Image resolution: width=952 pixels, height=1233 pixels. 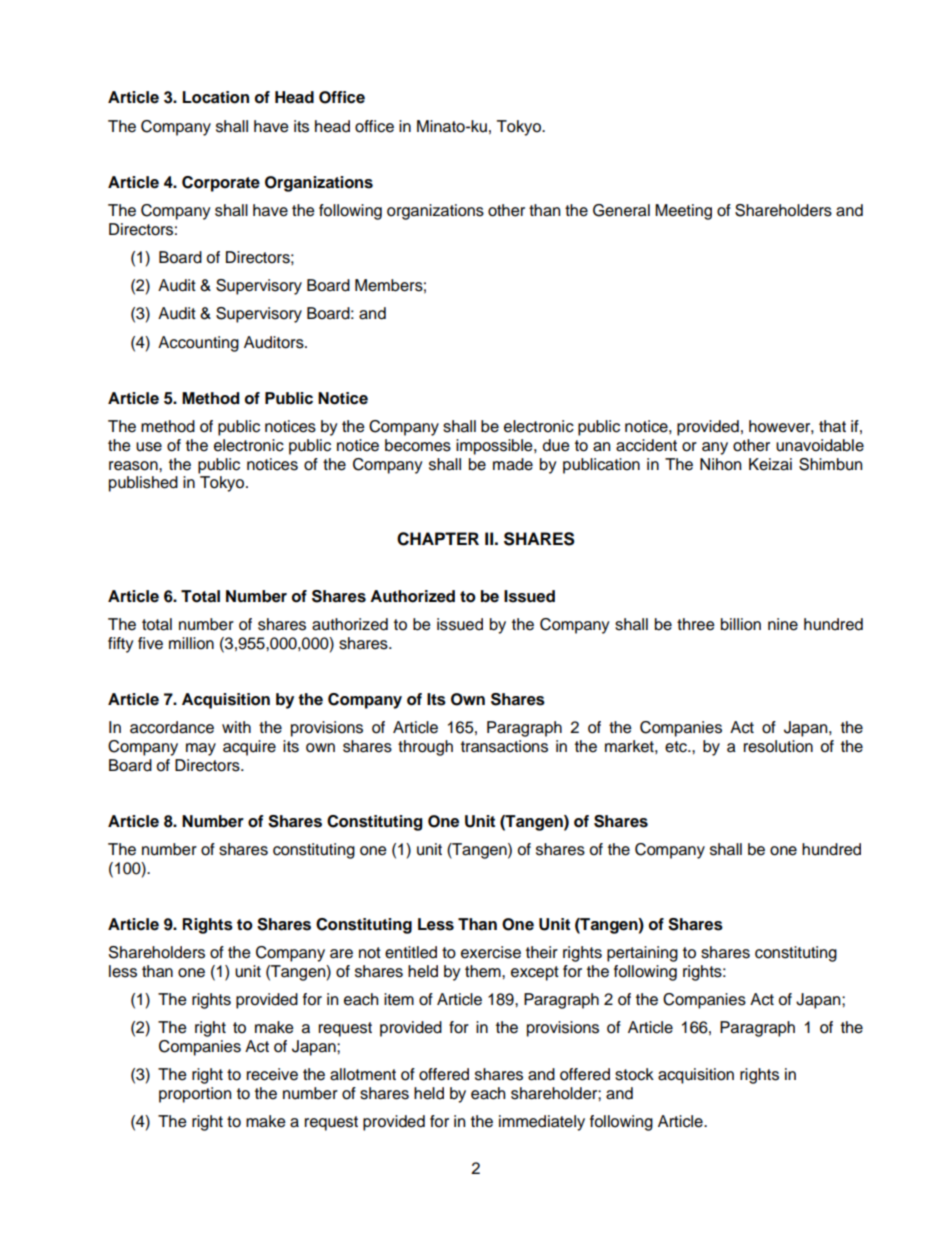 What do you see at coordinates (201, 749) in the page?
I see `may` at bounding box center [201, 749].
